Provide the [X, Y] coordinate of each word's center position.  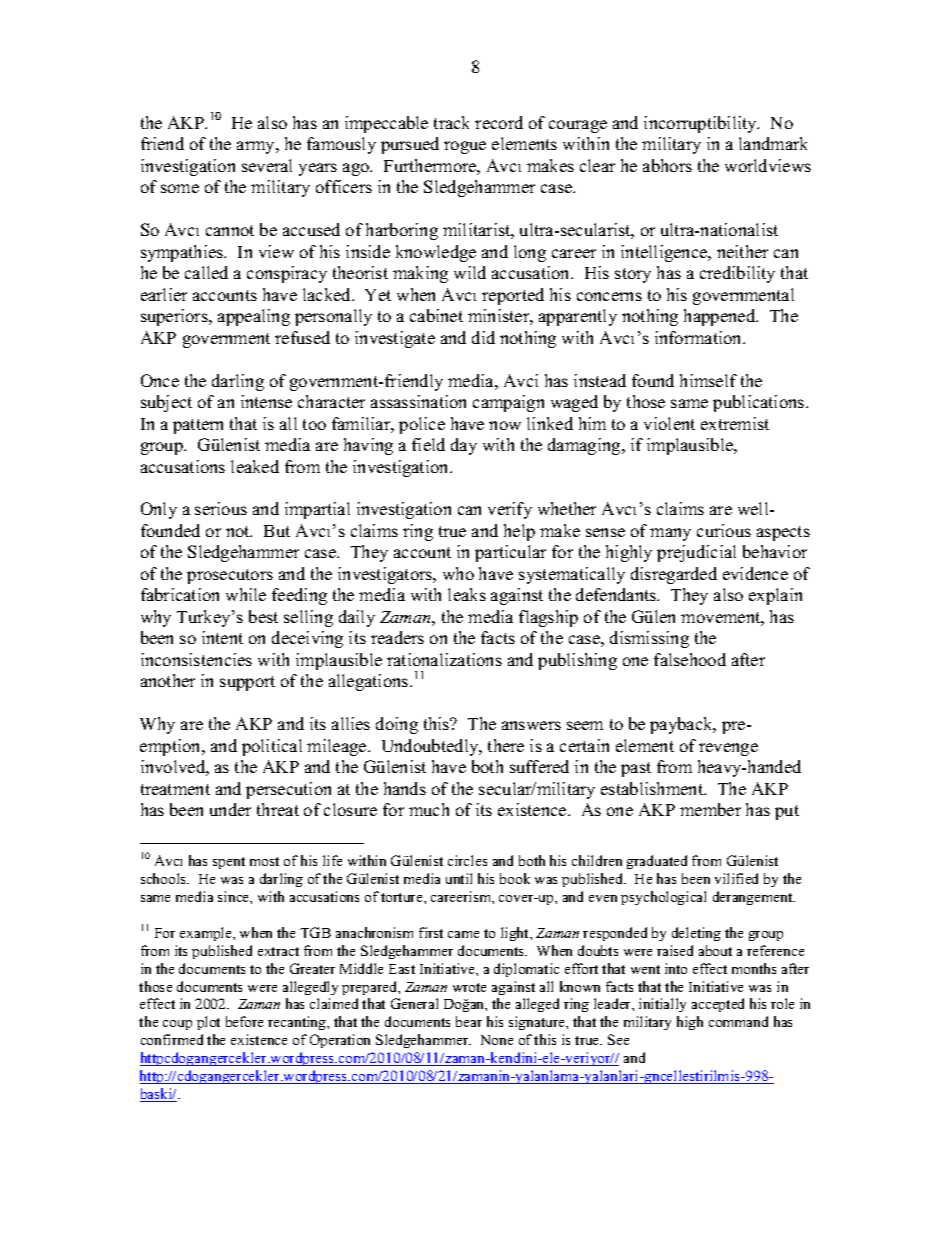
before [244, 1021]
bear [469, 1021]
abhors [667, 165]
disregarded [674, 575]
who [458, 573]
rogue [465, 147]
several [267, 165]
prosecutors [230, 576]
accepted [718, 1005]
